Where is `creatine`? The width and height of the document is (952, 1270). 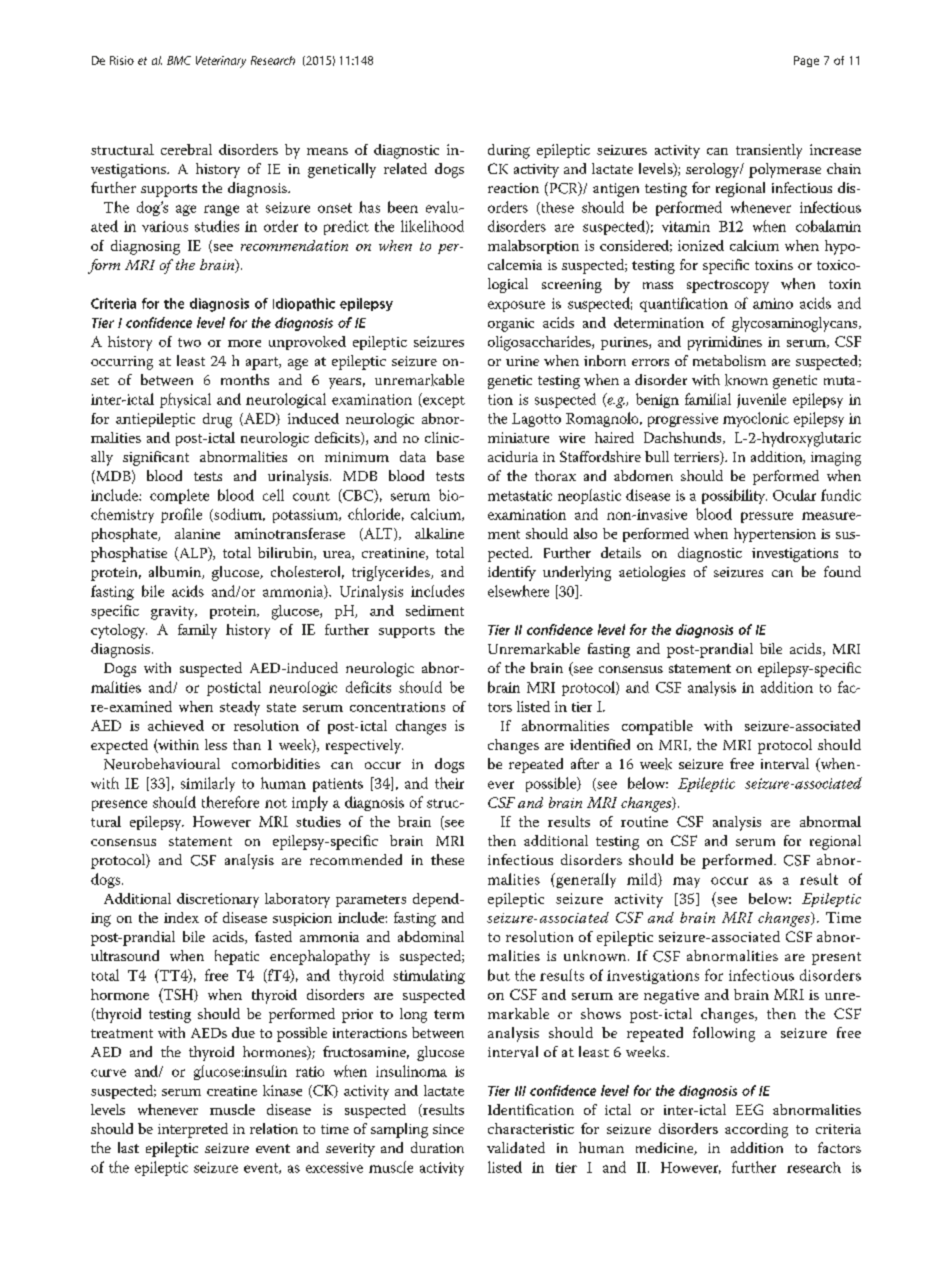 creatine is located at coordinates (232, 1091).
